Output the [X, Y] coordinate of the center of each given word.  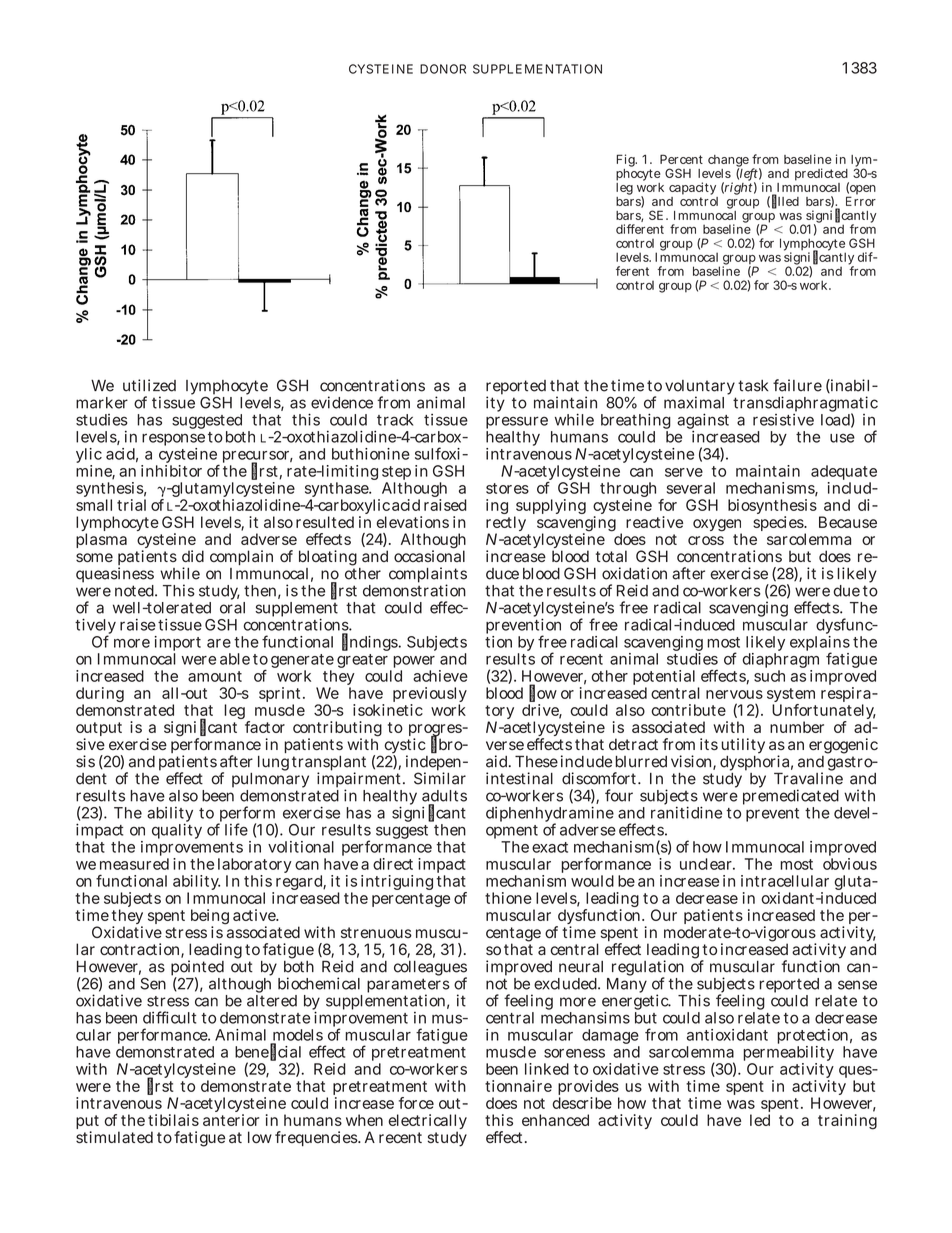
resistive [783, 420]
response [173, 441]
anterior [231, 1120]
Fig [627, 162]
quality [177, 830]
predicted [822, 175]
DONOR [443, 69]
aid [498, 761]
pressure [517, 424]
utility [743, 746]
